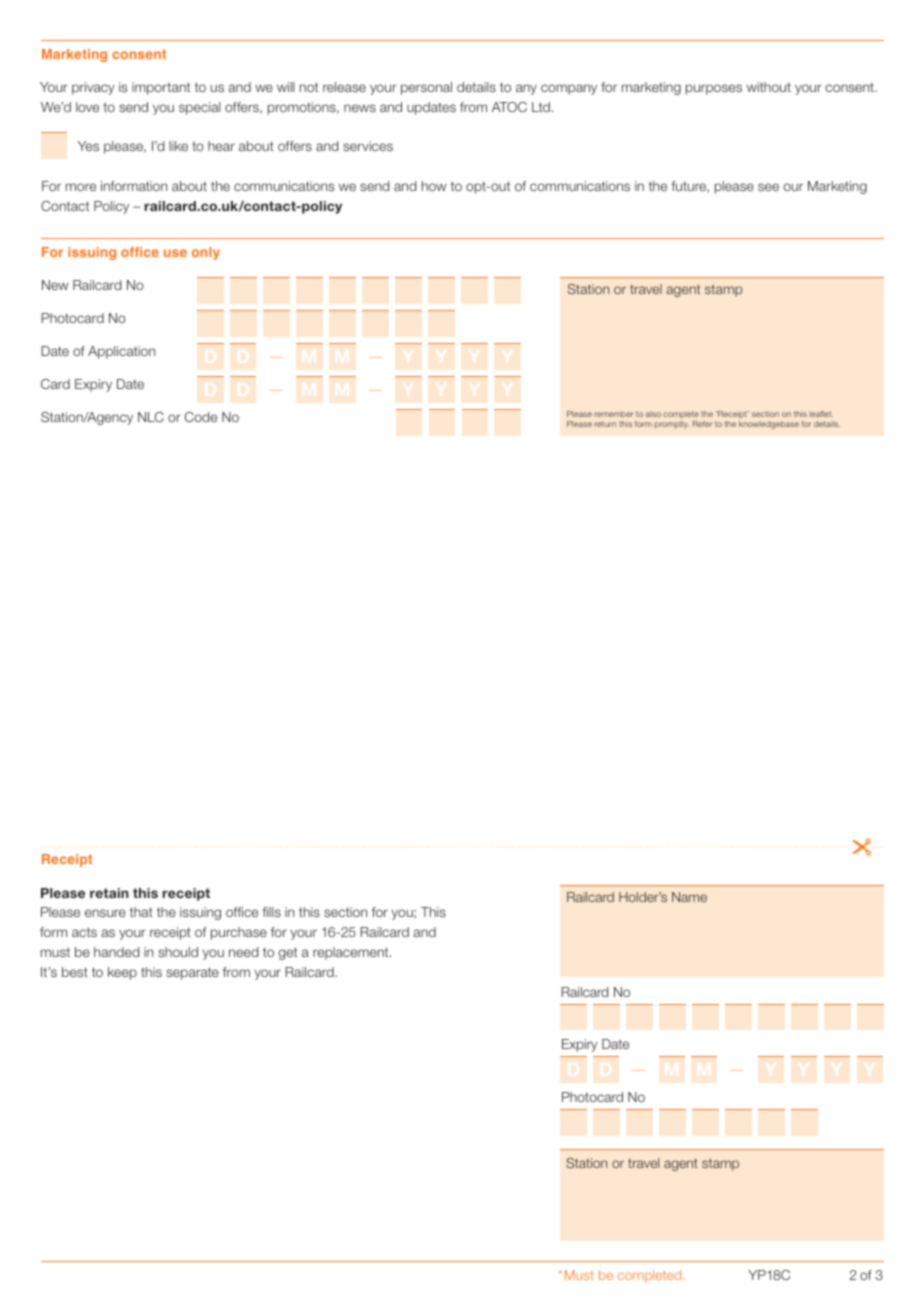 The width and height of the document is (924, 1308). I want to click on return, so click(605, 424).
